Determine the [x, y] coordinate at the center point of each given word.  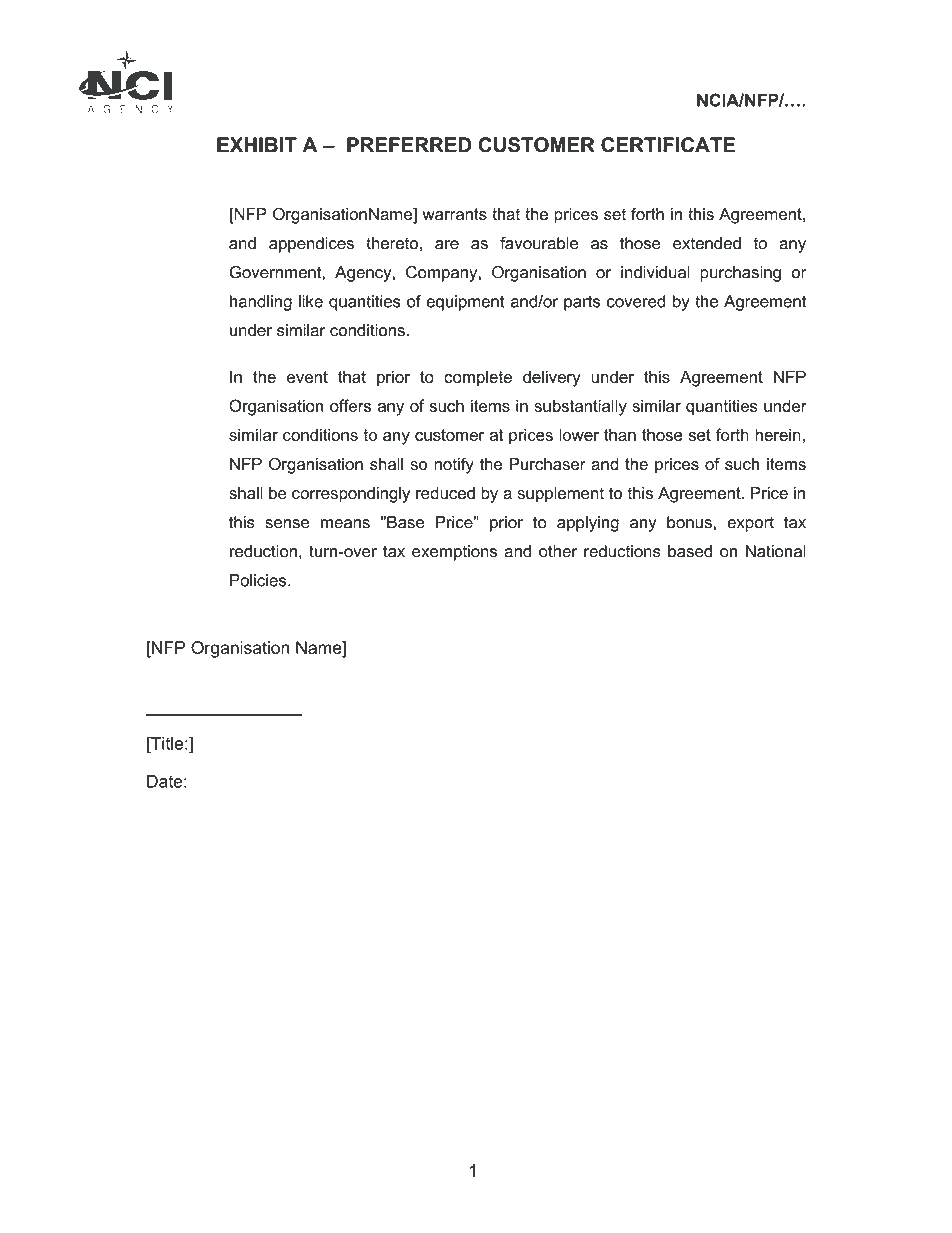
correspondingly [351, 495]
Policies [259, 580]
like [311, 301]
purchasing [740, 274]
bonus [689, 522]
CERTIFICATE [668, 145]
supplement [560, 495]
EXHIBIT [257, 144]
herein [778, 434]
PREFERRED [409, 144]
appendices [311, 245]
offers [350, 405]
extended [707, 243]
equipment [465, 303]
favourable [539, 243]
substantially [580, 407]
